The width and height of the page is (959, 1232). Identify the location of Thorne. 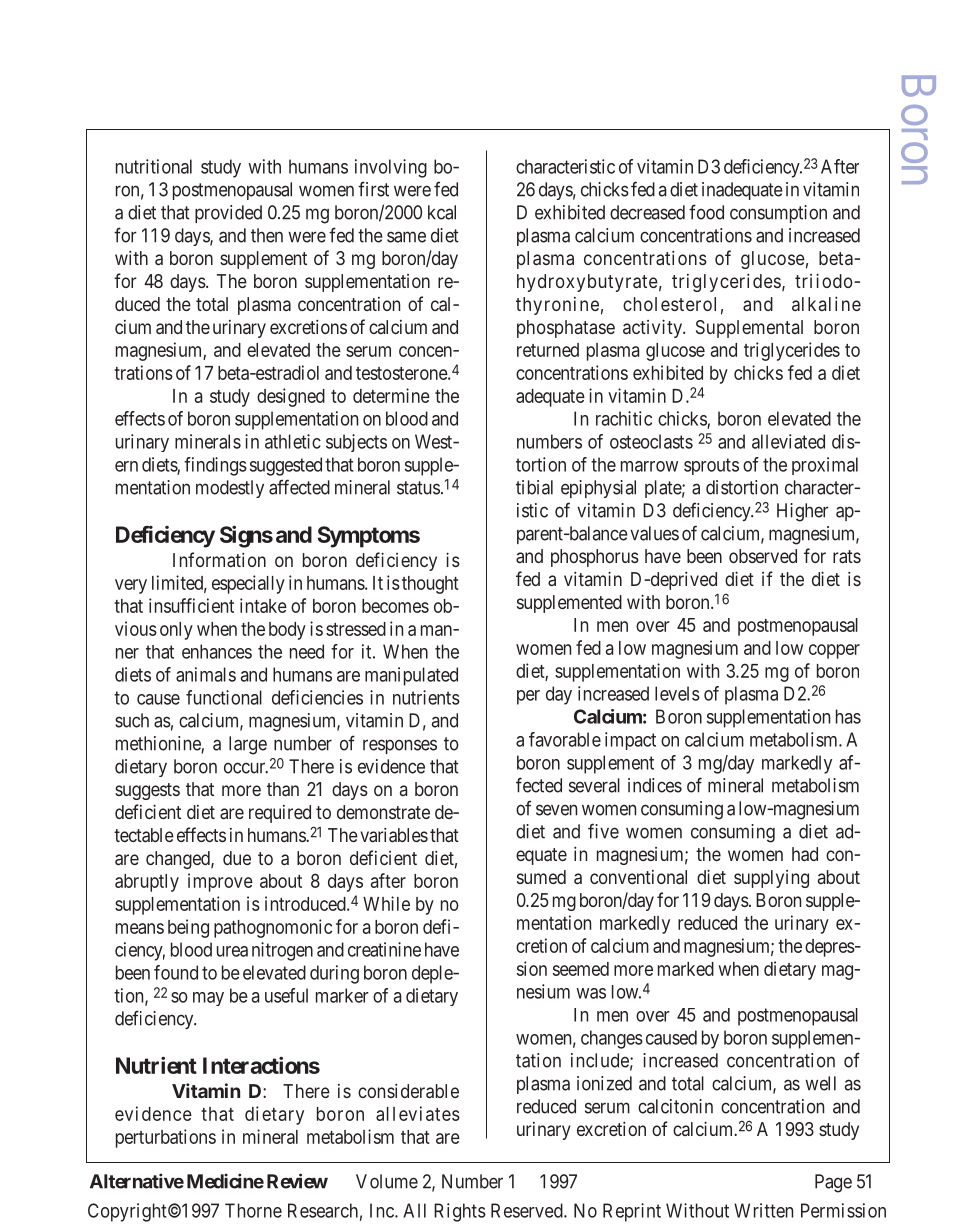
(253, 1210).
